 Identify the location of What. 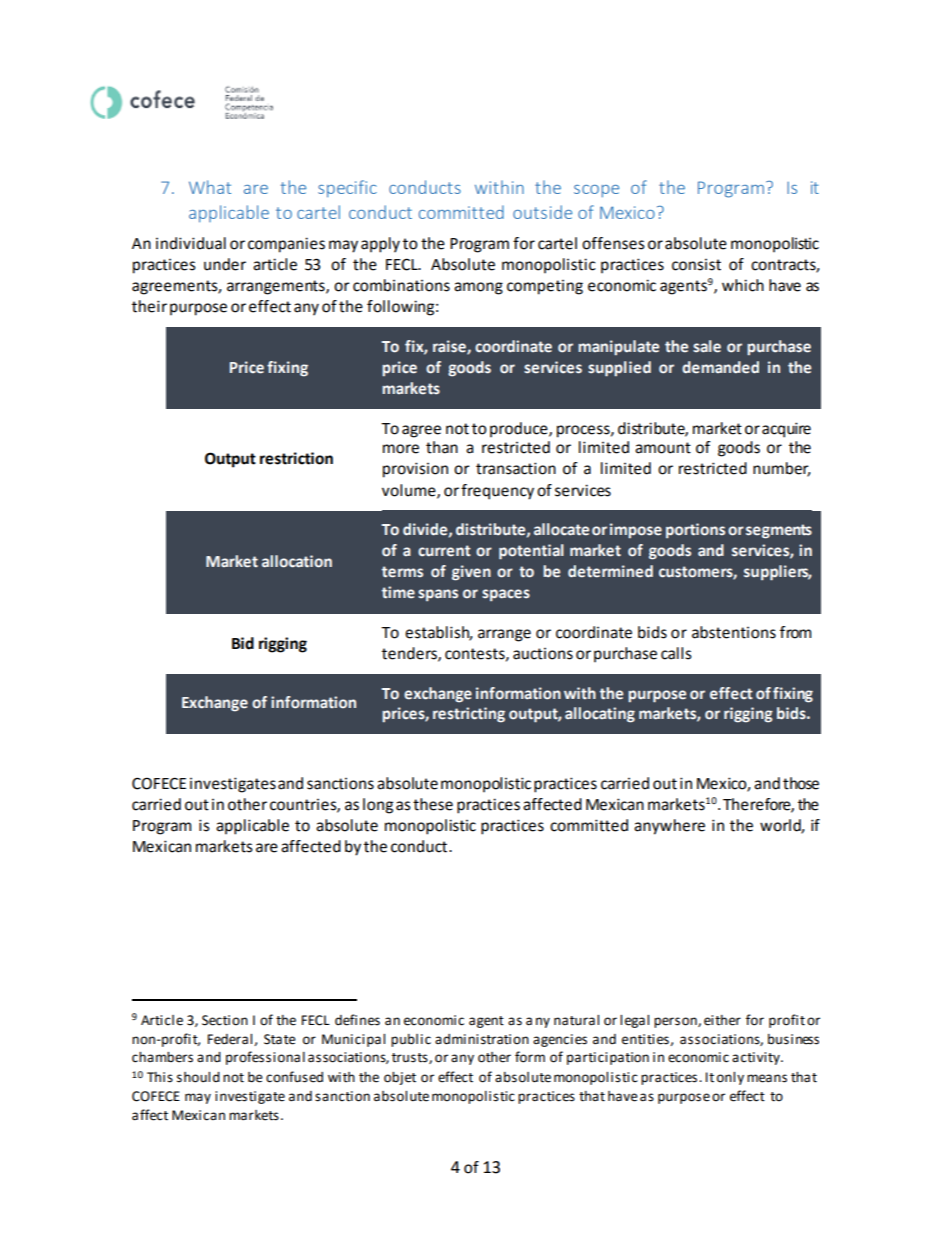
(210, 187).
